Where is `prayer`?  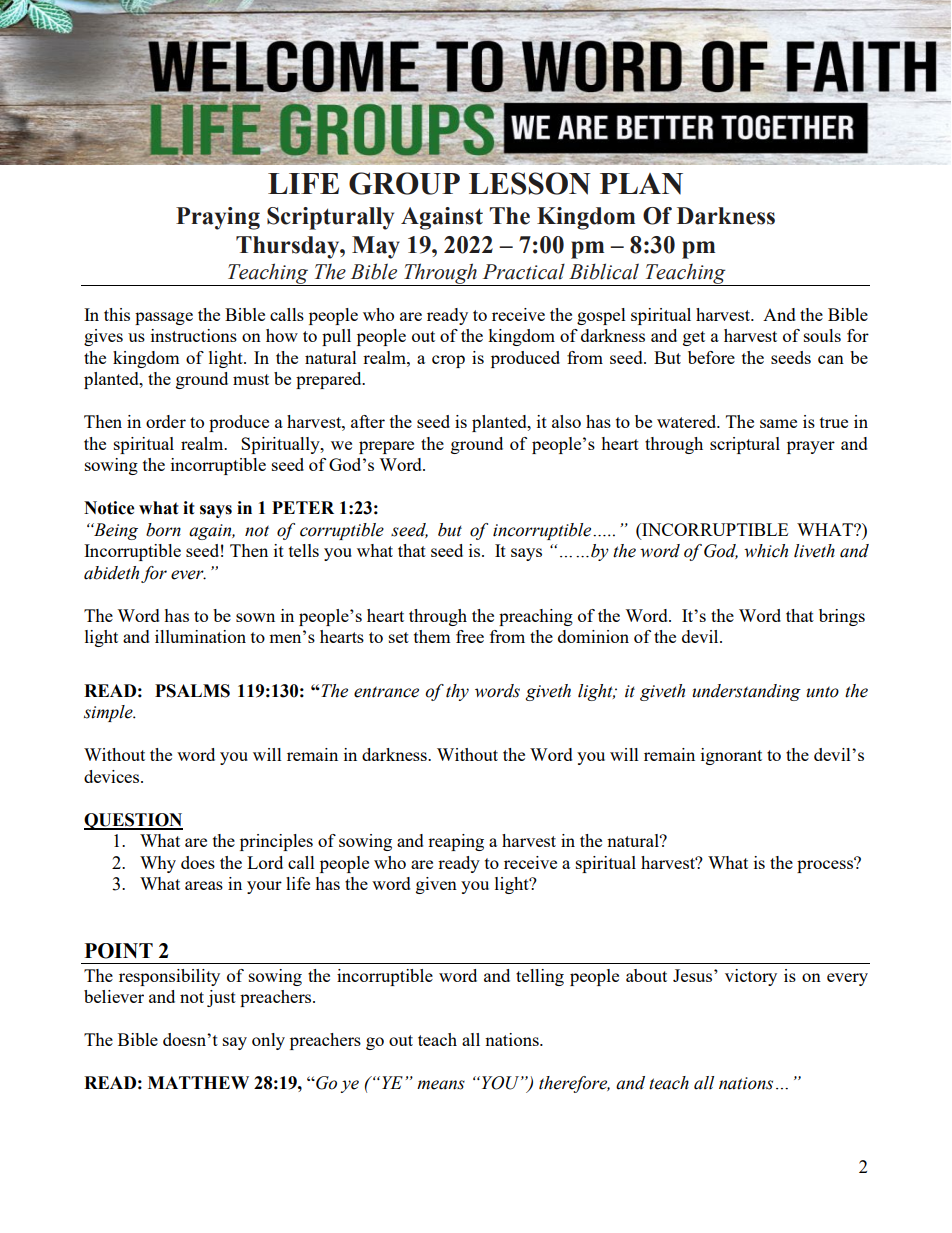
prayer is located at coordinates (811, 447).
